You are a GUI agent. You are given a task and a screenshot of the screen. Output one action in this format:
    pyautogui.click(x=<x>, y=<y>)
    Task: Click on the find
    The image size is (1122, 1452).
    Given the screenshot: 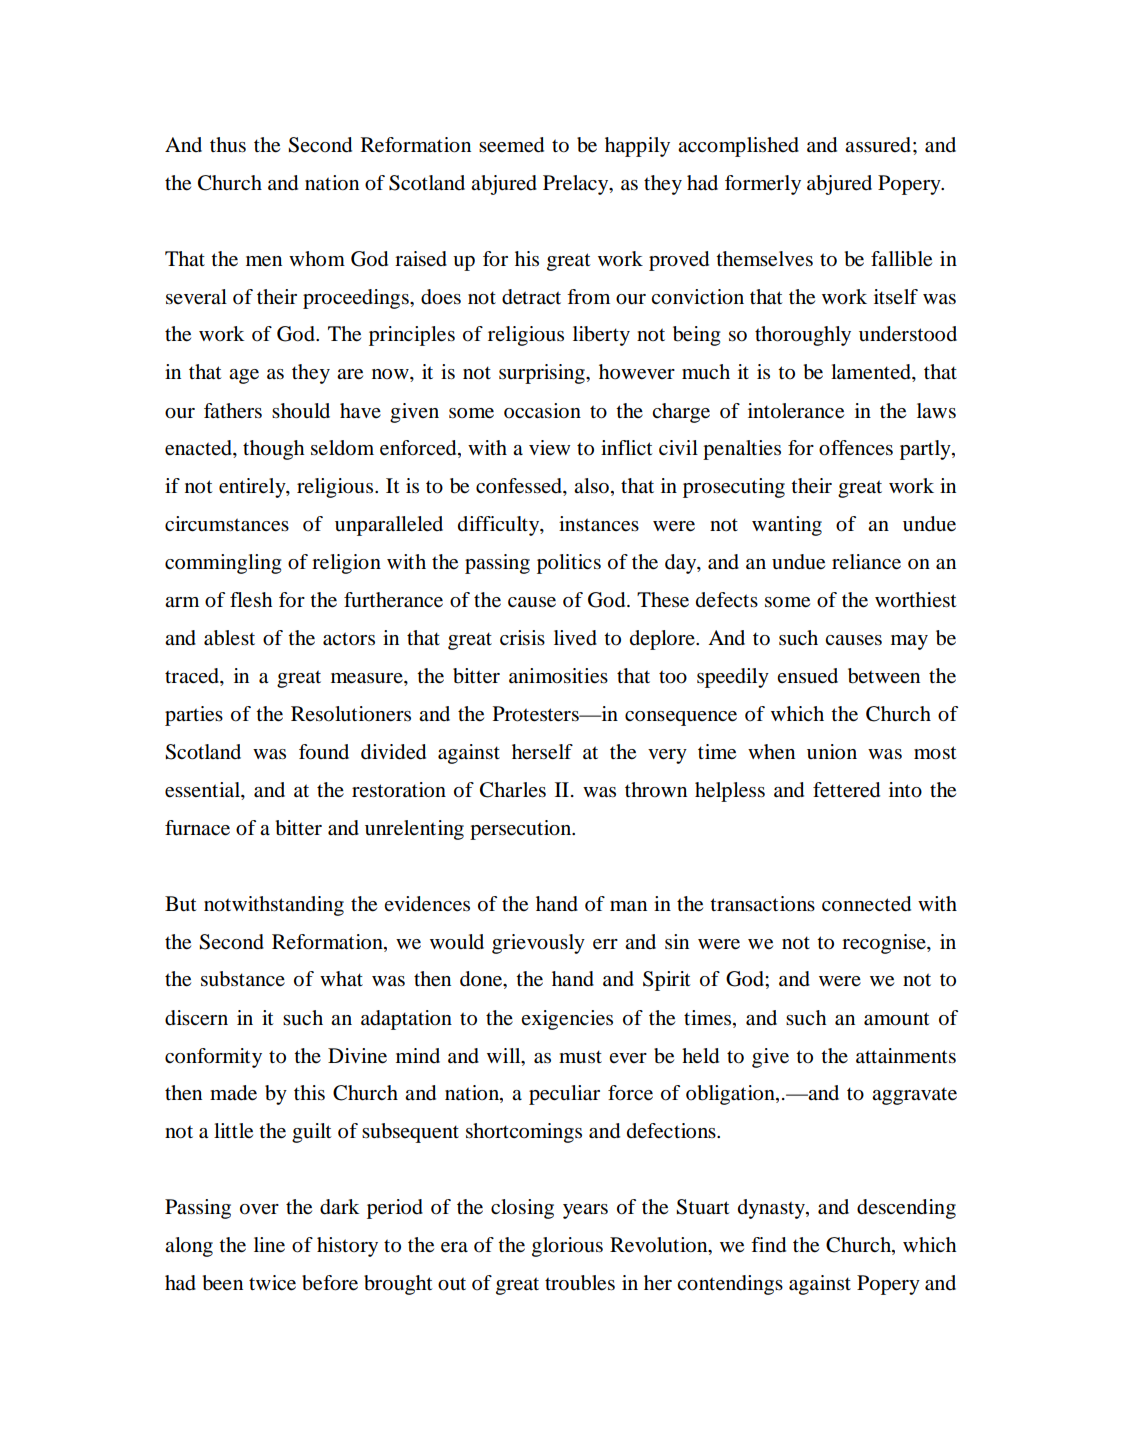 What is the action you would take?
    pyautogui.click(x=768, y=1245)
